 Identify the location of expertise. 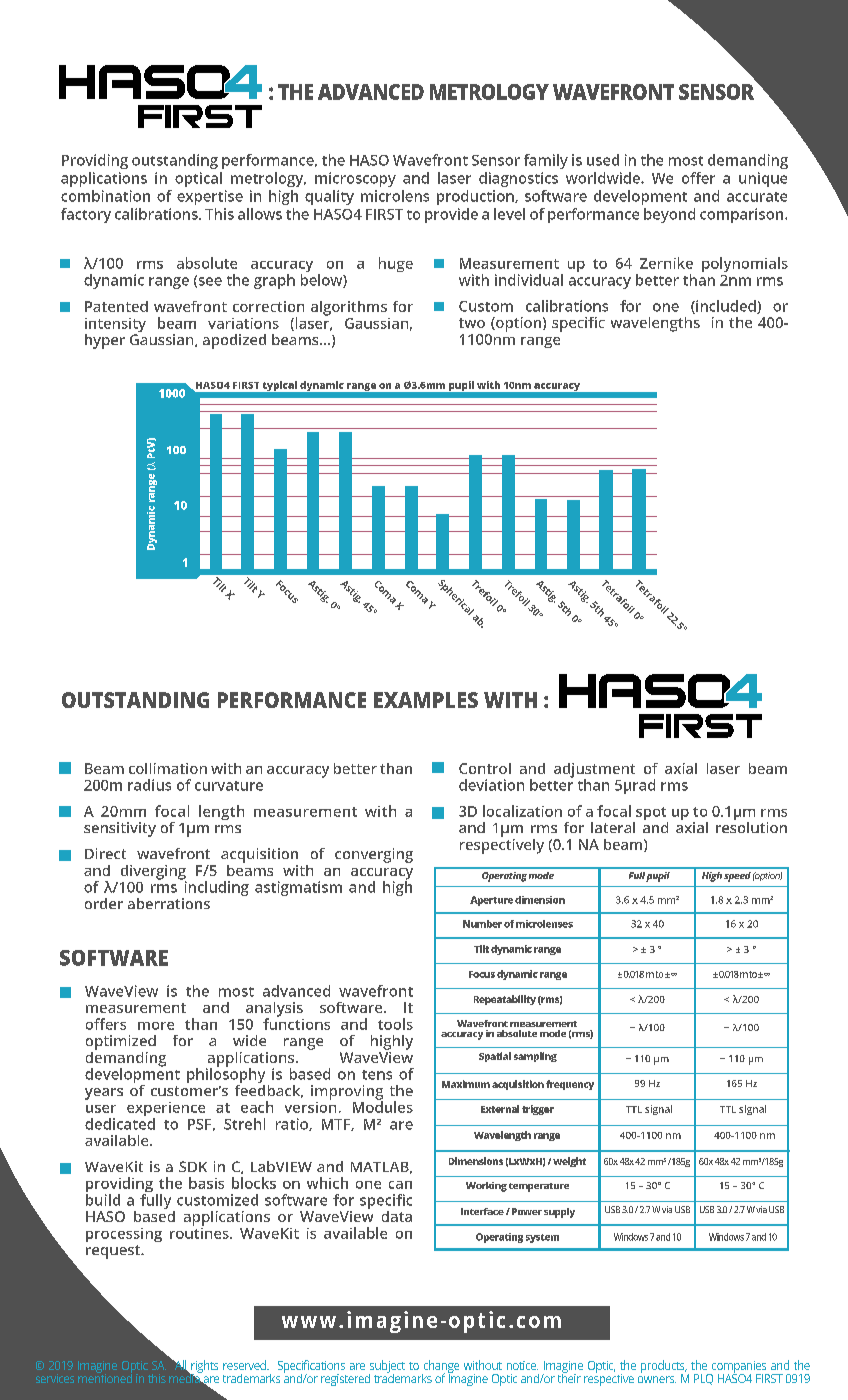
(210, 197).
